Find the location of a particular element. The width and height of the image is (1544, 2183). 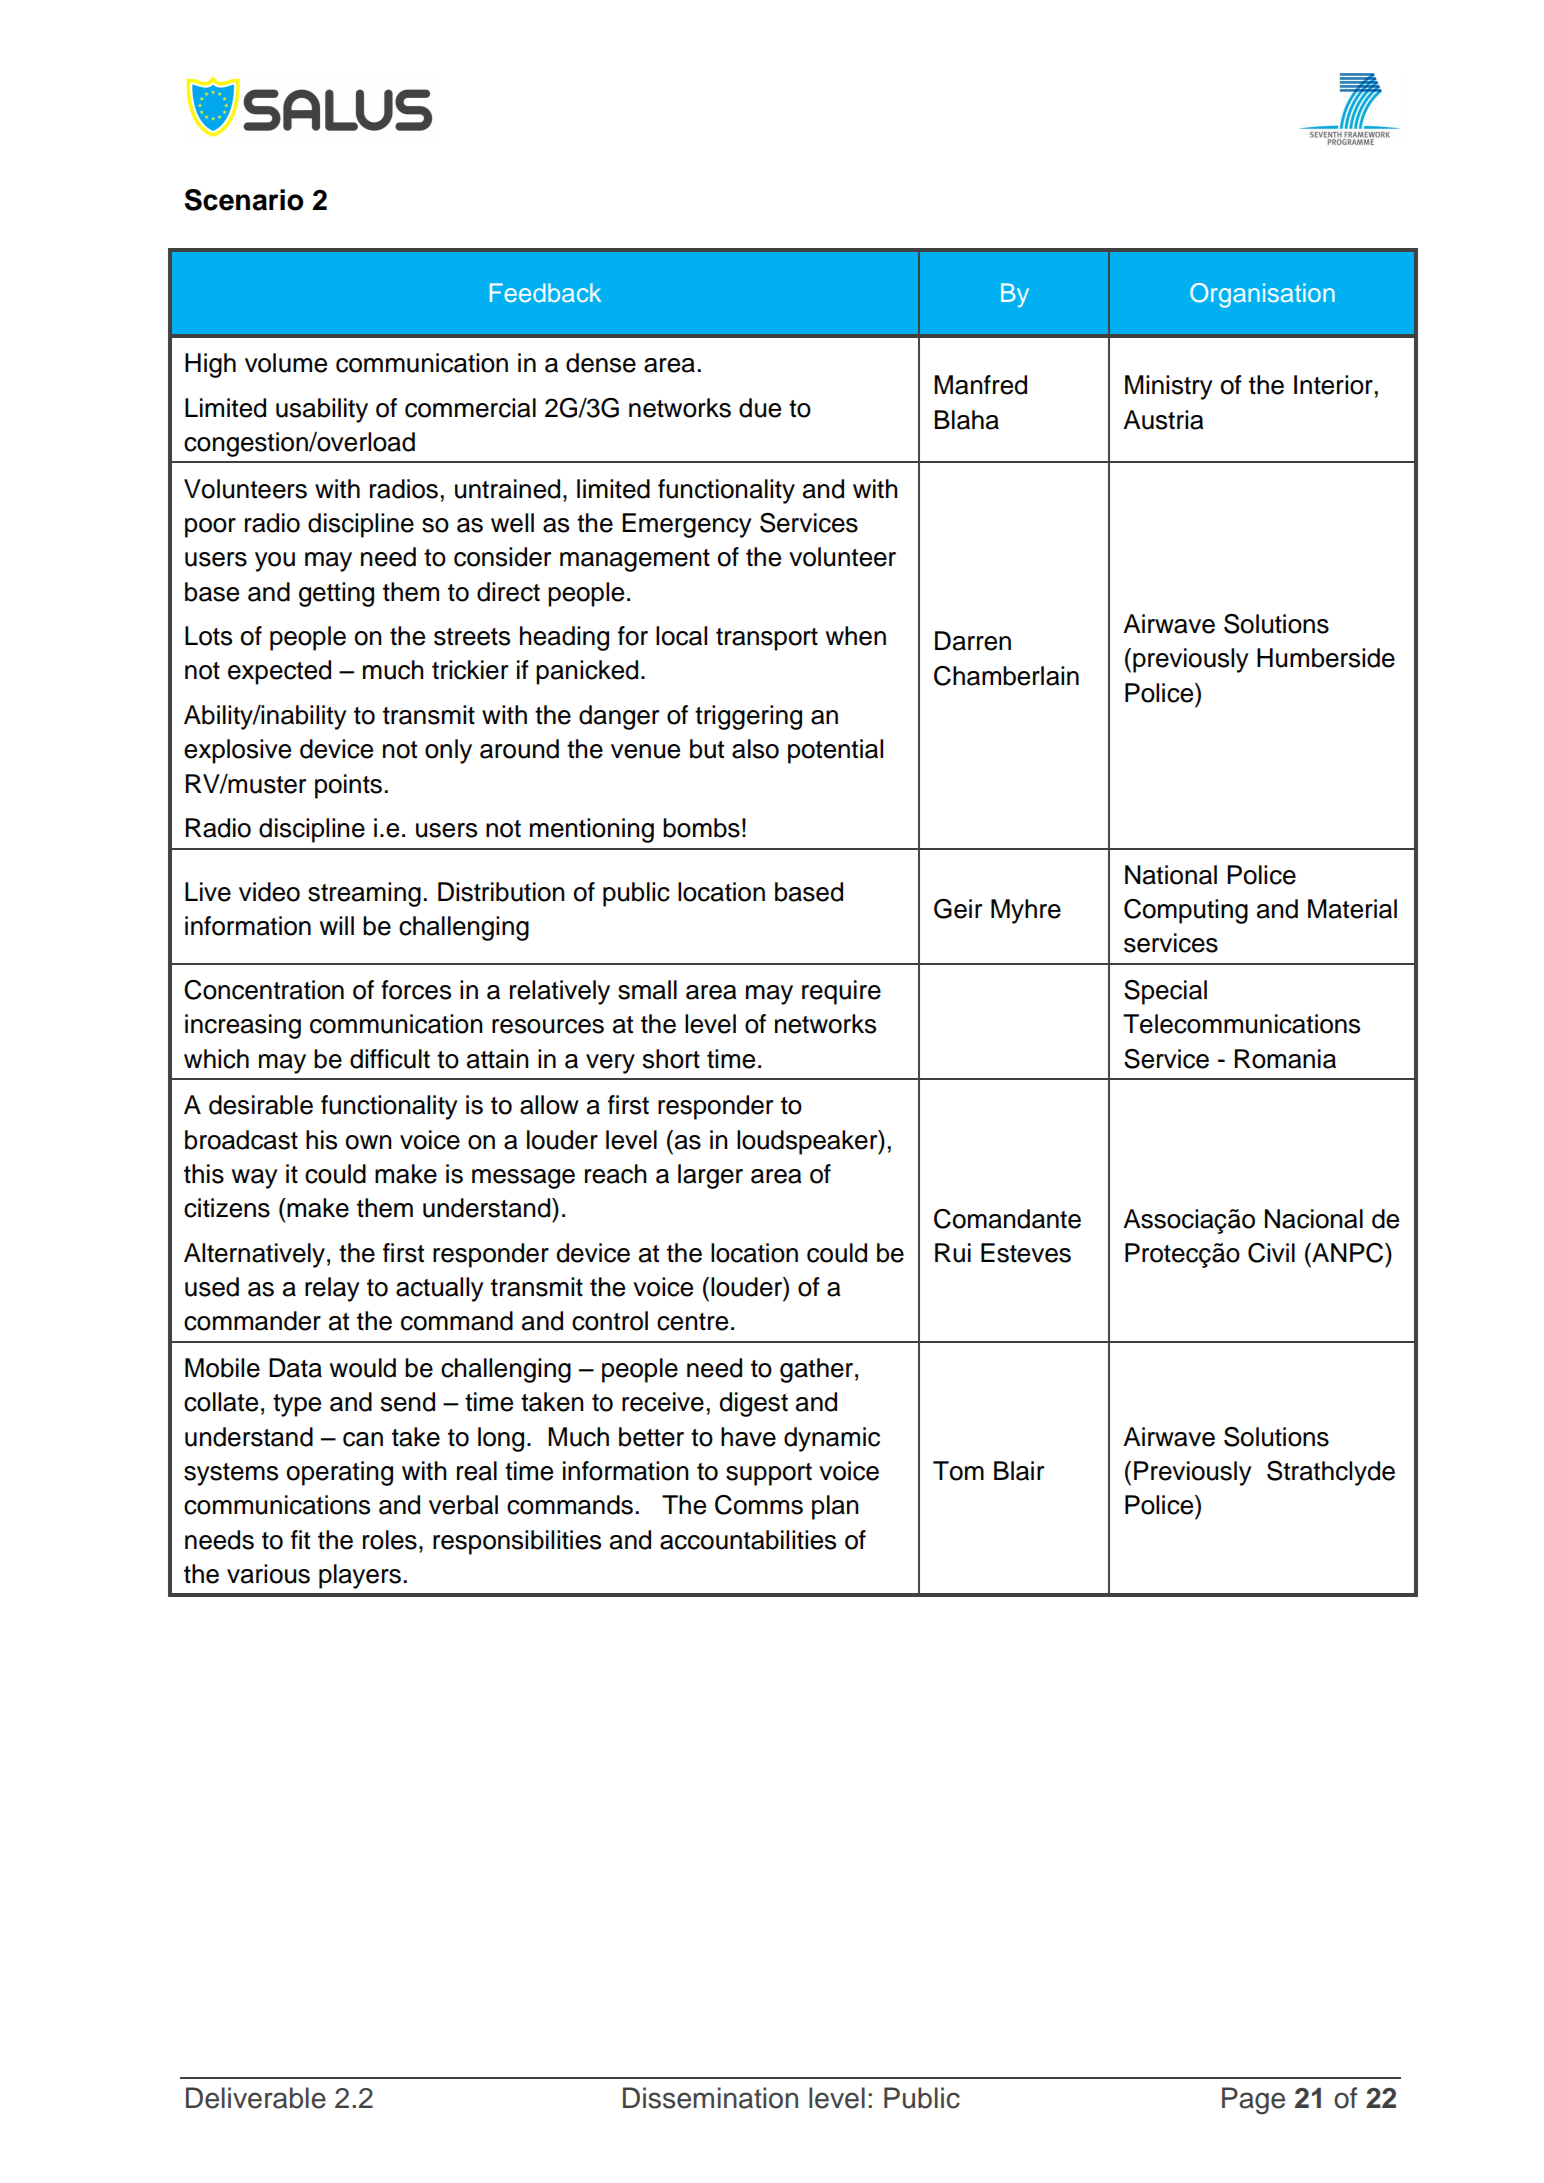

Nacional is located at coordinates (1314, 1219).
